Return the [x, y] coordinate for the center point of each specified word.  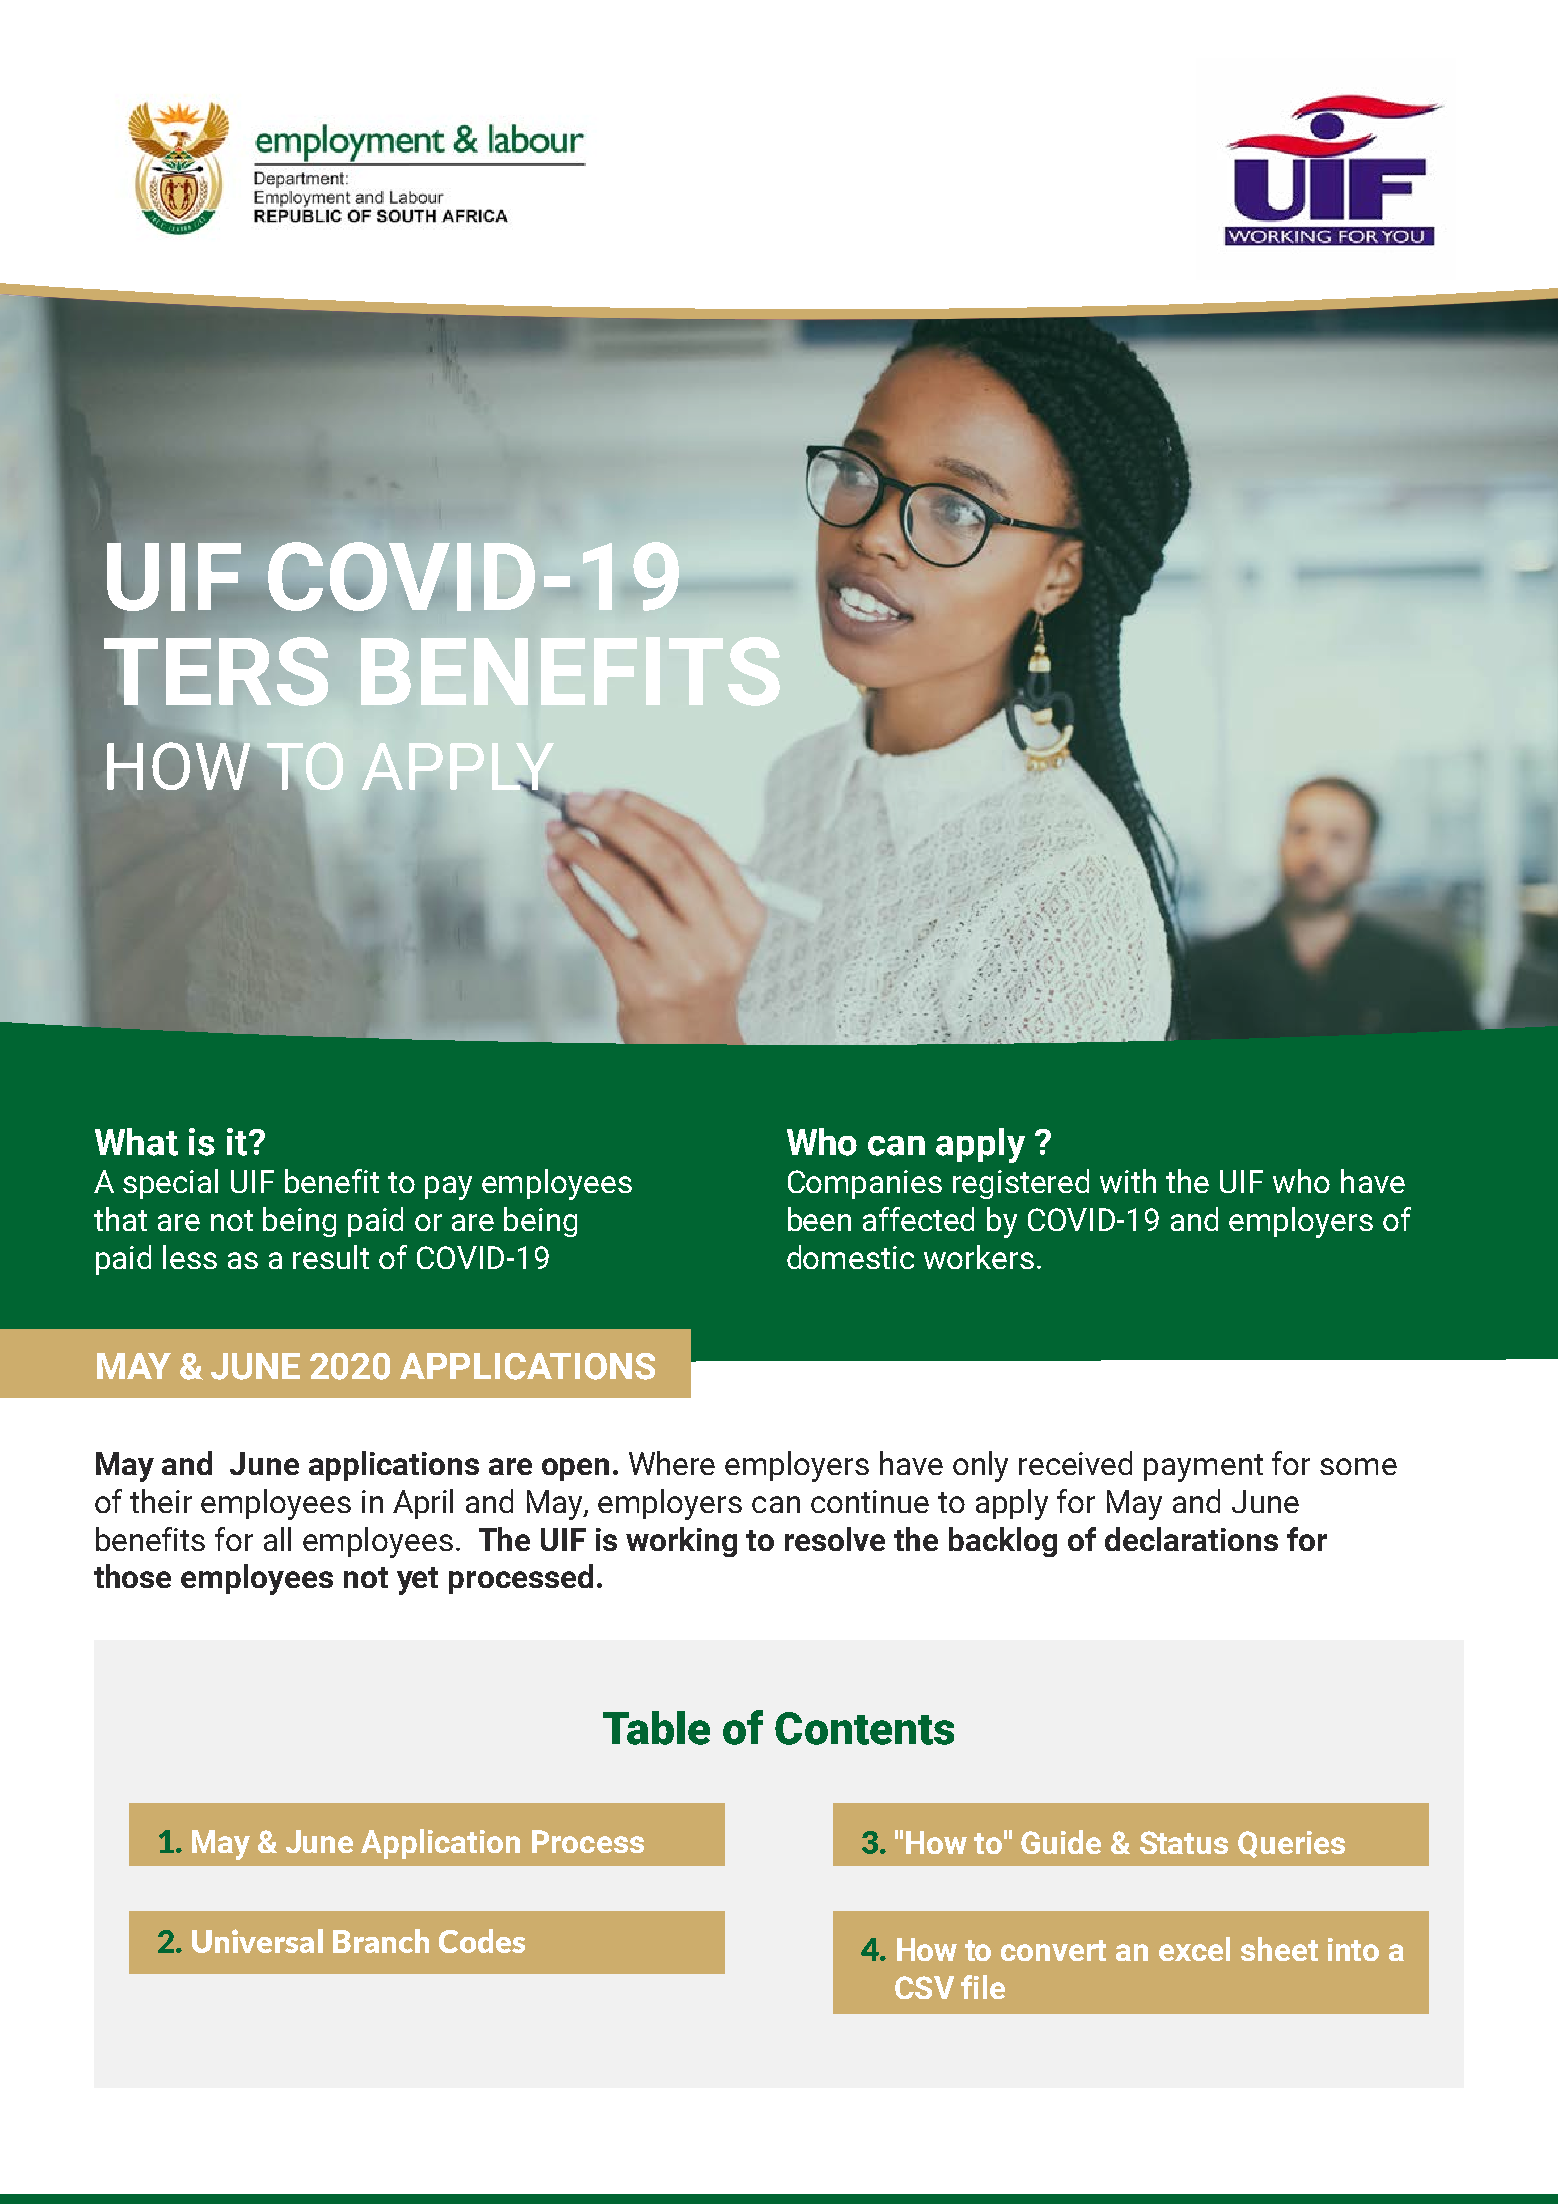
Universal [257, 1941]
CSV [924, 1987]
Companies [865, 1184]
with [1128, 1181]
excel [1194, 1949]
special [170, 1184]
